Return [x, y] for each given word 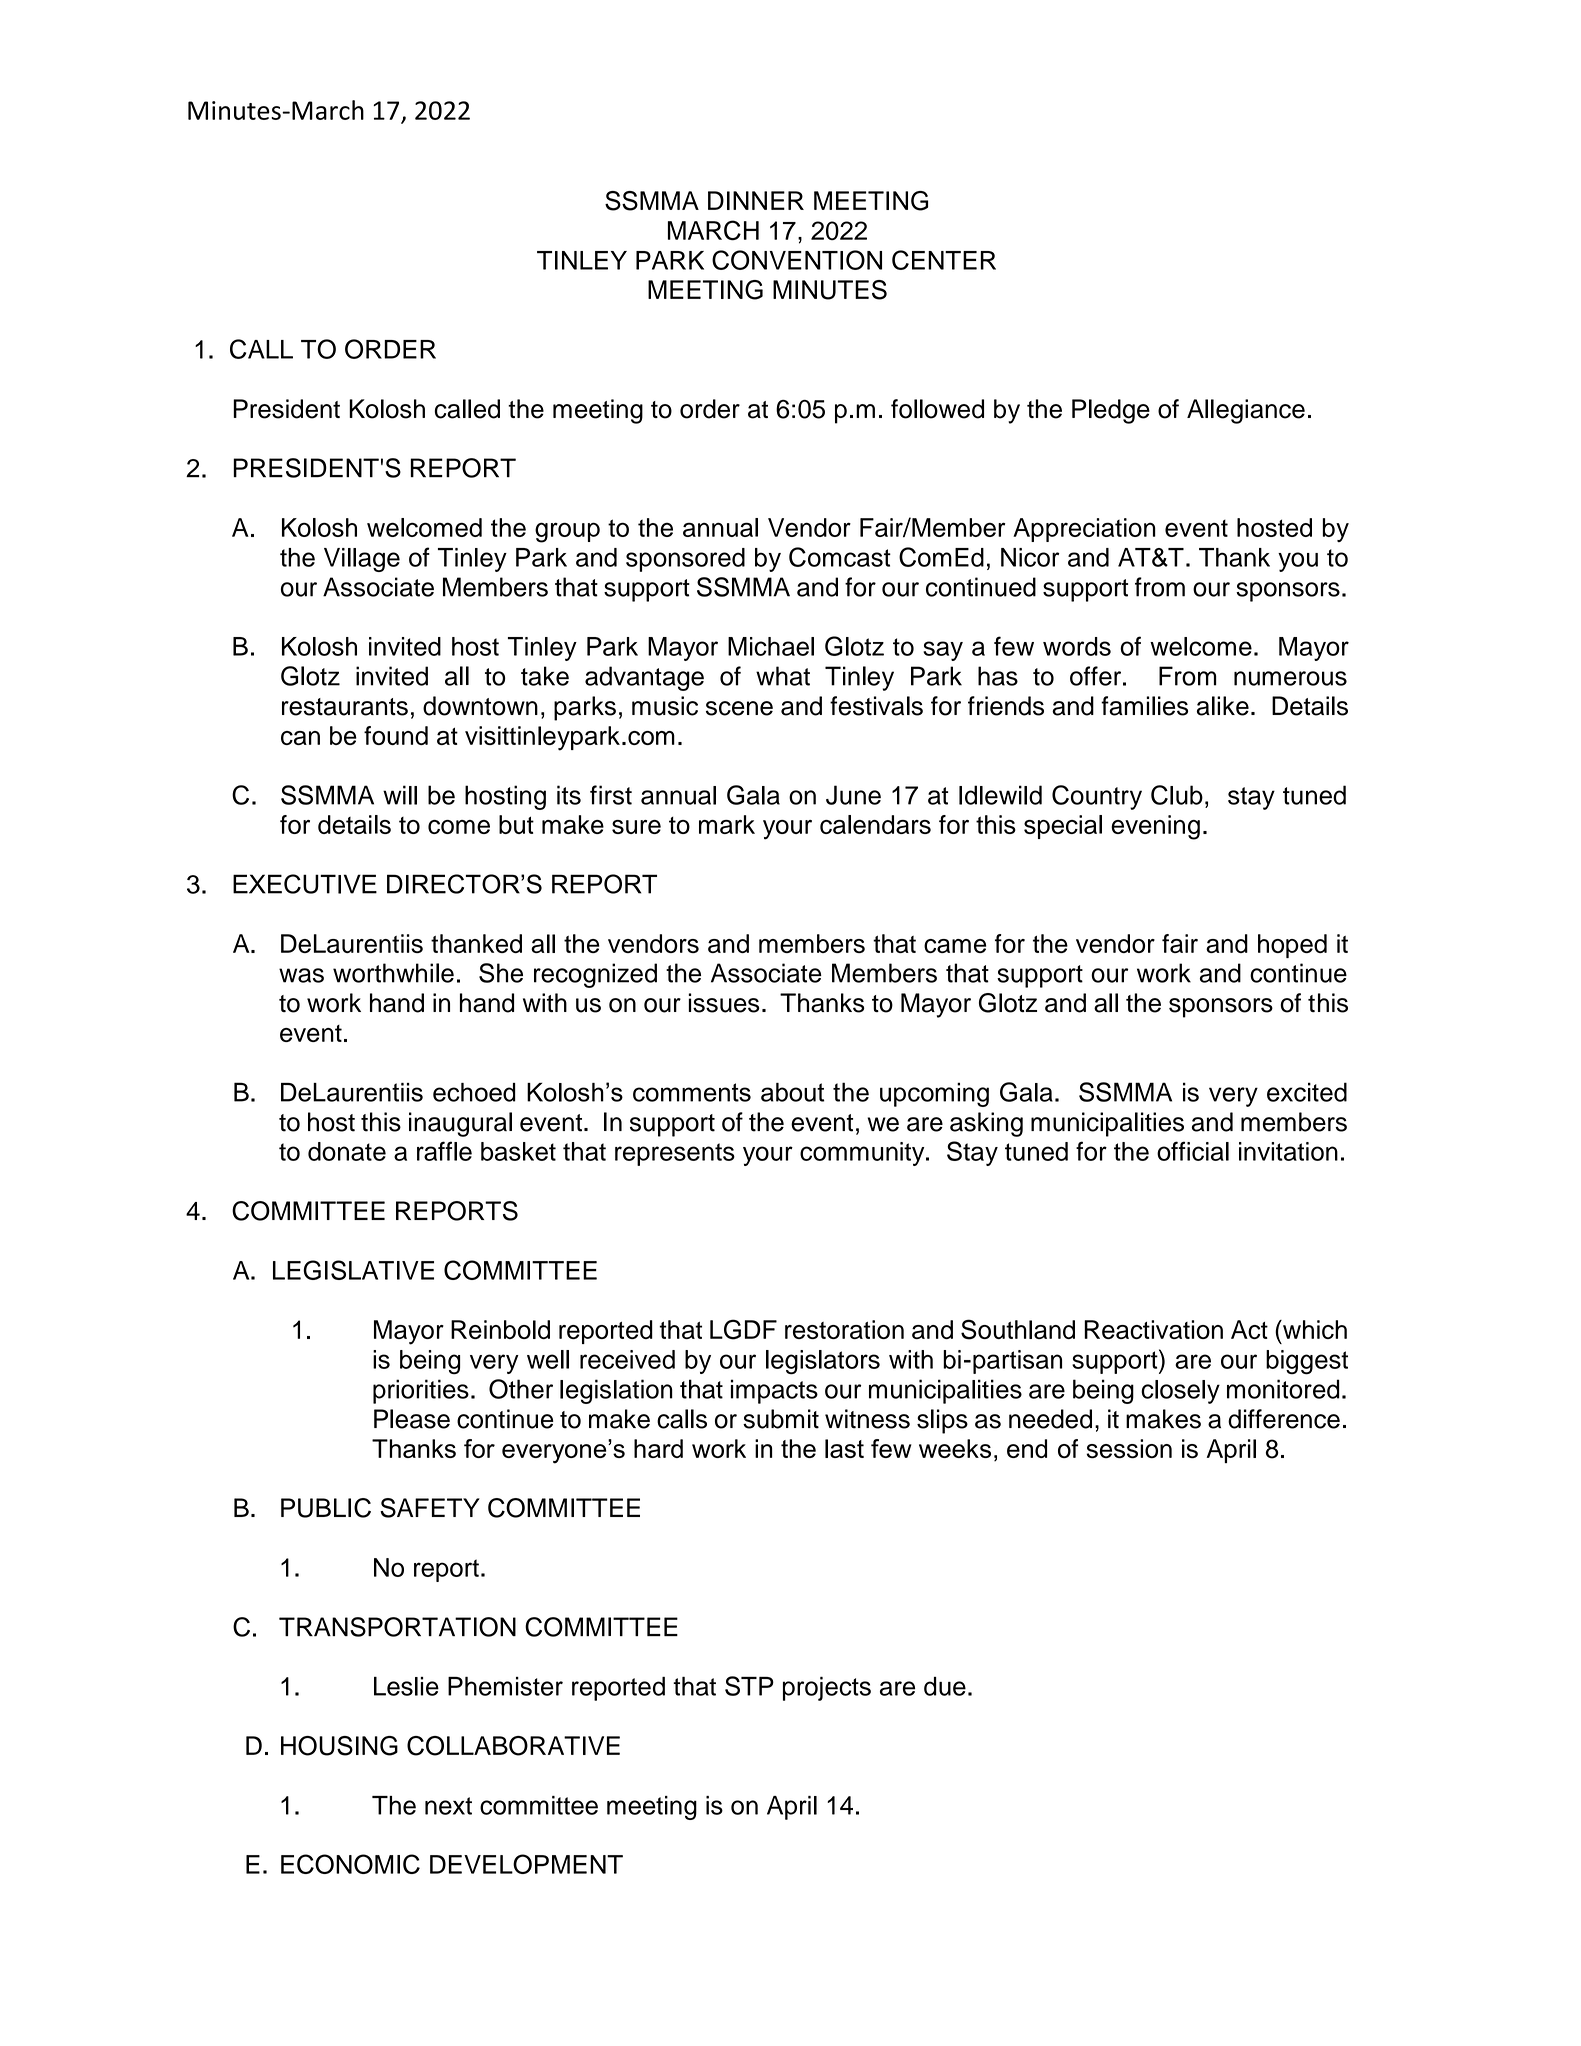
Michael [771, 646]
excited [1307, 1092]
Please [412, 1419]
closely [1180, 1392]
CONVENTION [797, 260]
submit [781, 1419]
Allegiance [1246, 411]
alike [1223, 706]
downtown [480, 706]
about [792, 1092]
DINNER [756, 200]
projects [827, 1688]
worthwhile [393, 973]
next [448, 1806]
